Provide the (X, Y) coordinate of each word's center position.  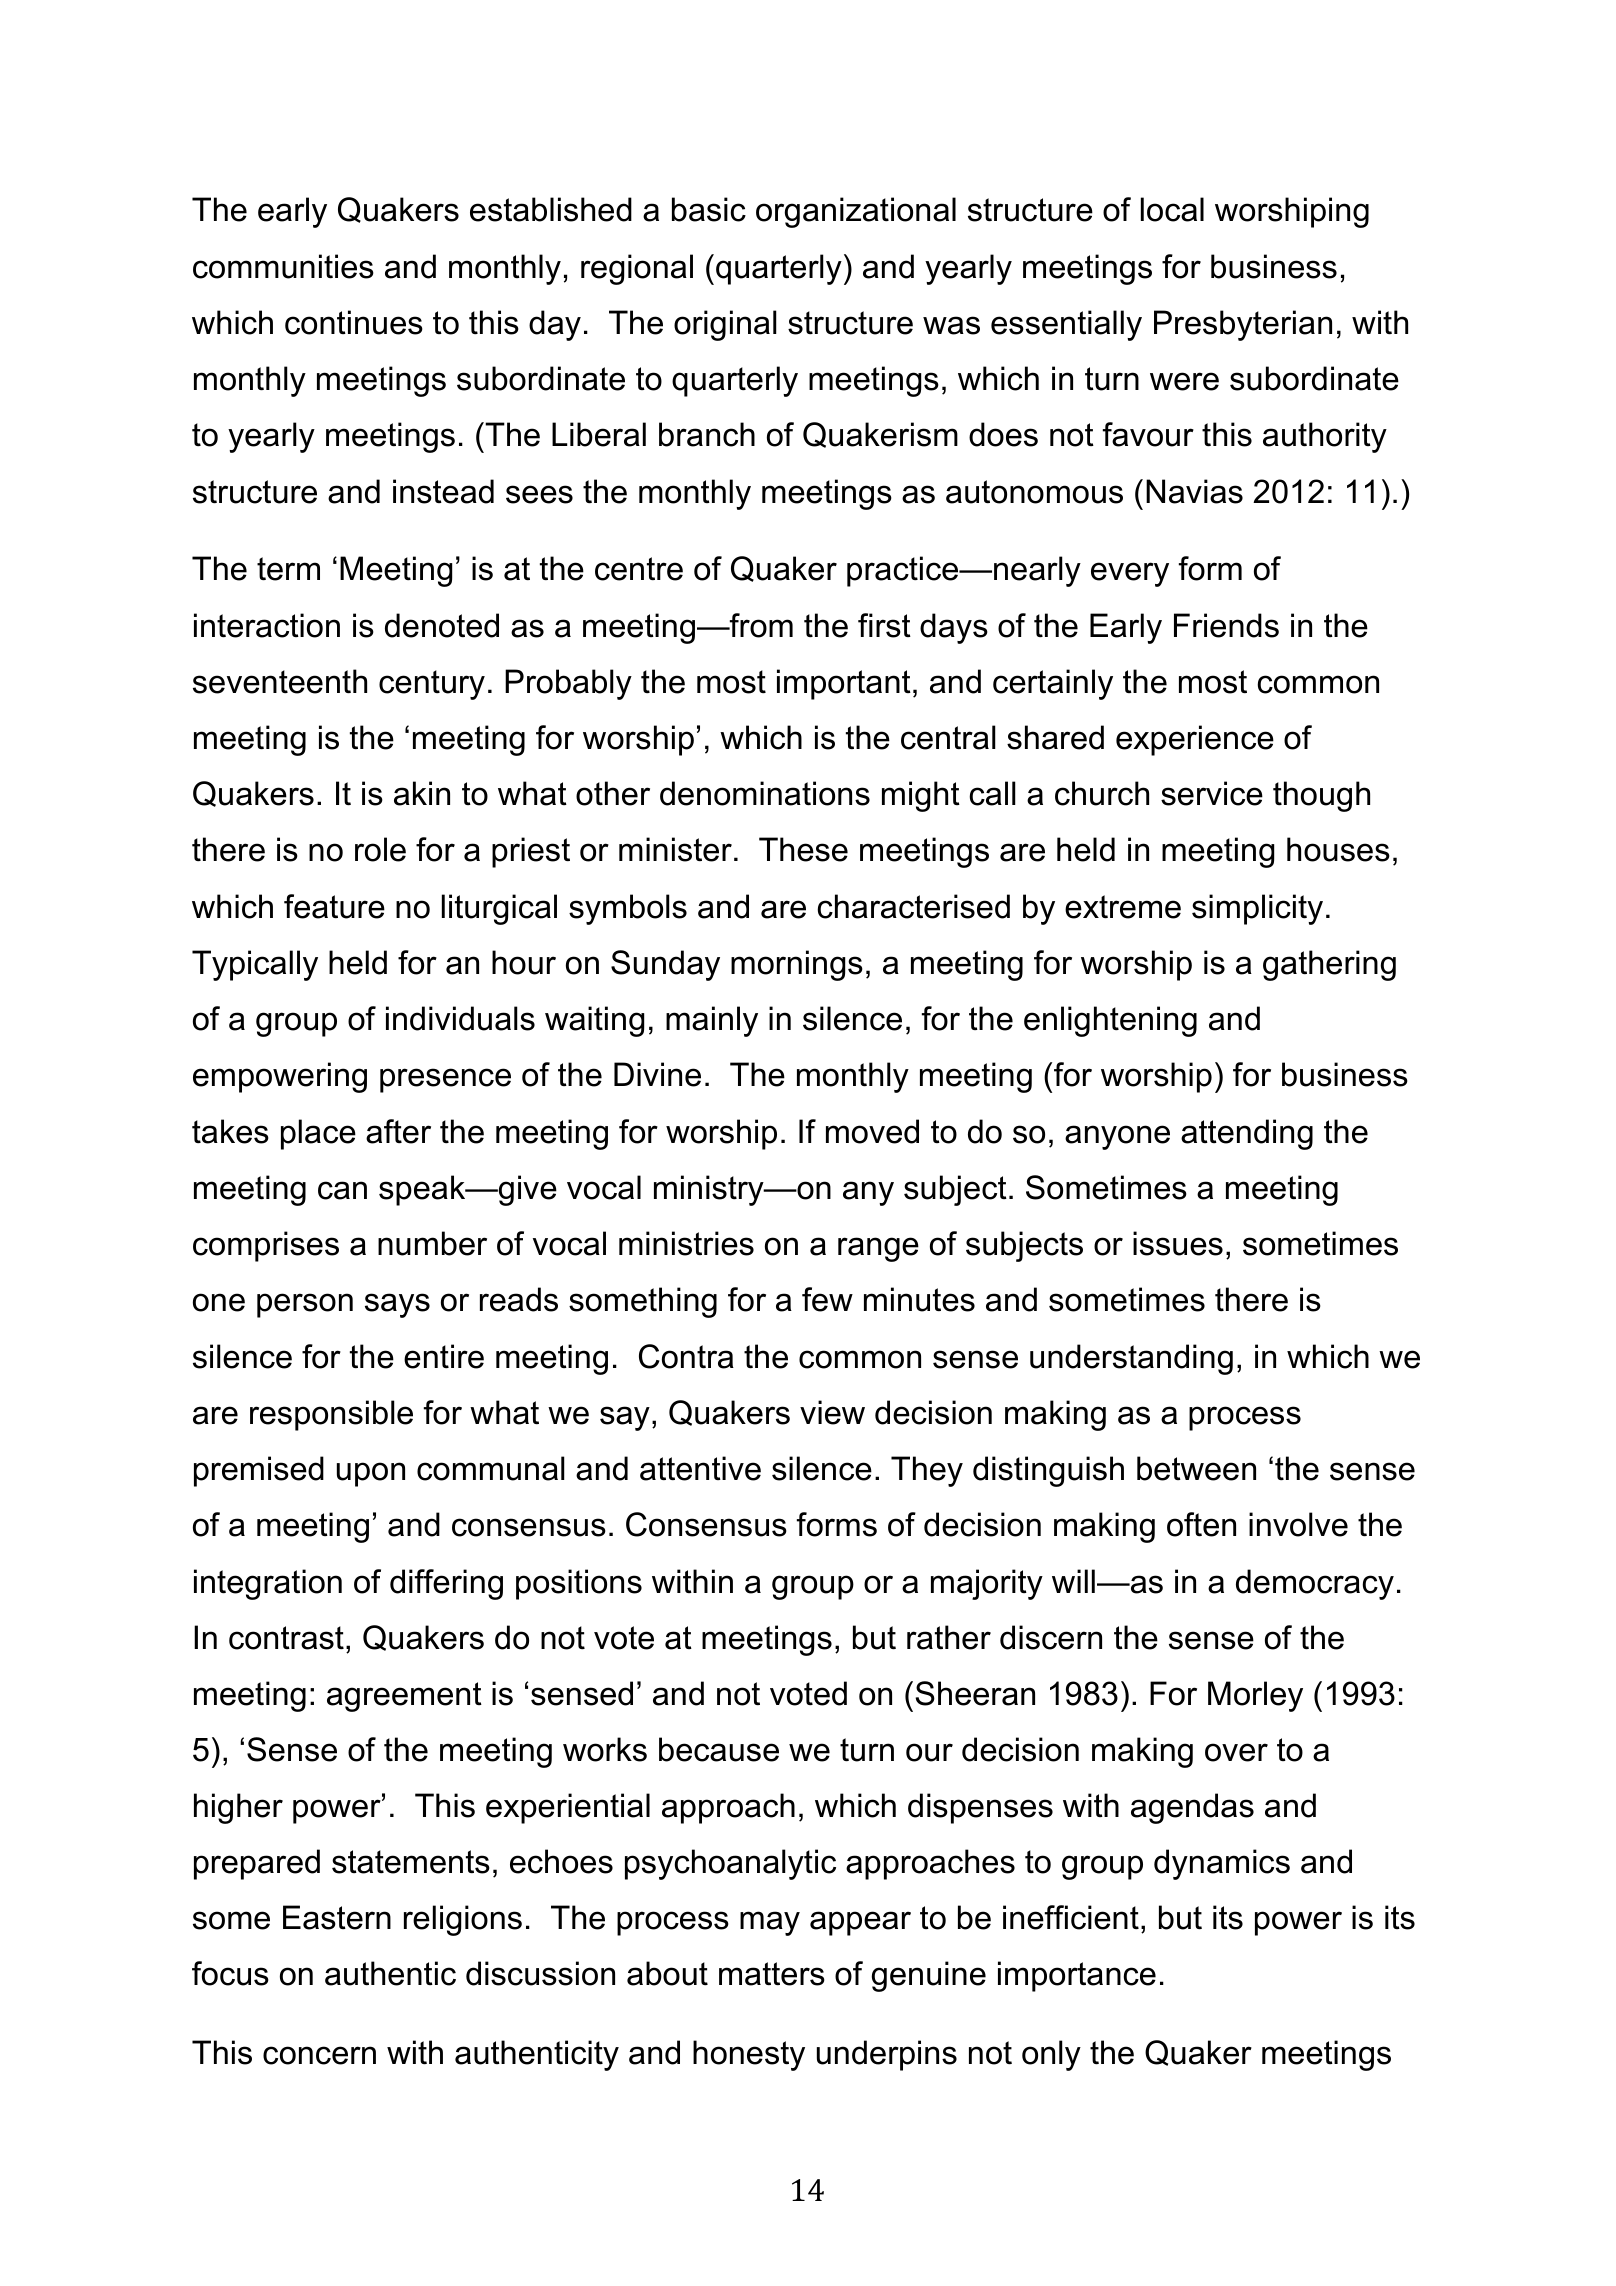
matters (772, 1974)
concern (319, 2055)
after (398, 1131)
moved (872, 1131)
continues (354, 322)
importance (1077, 1976)
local (1172, 209)
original (725, 325)
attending (1247, 1134)
